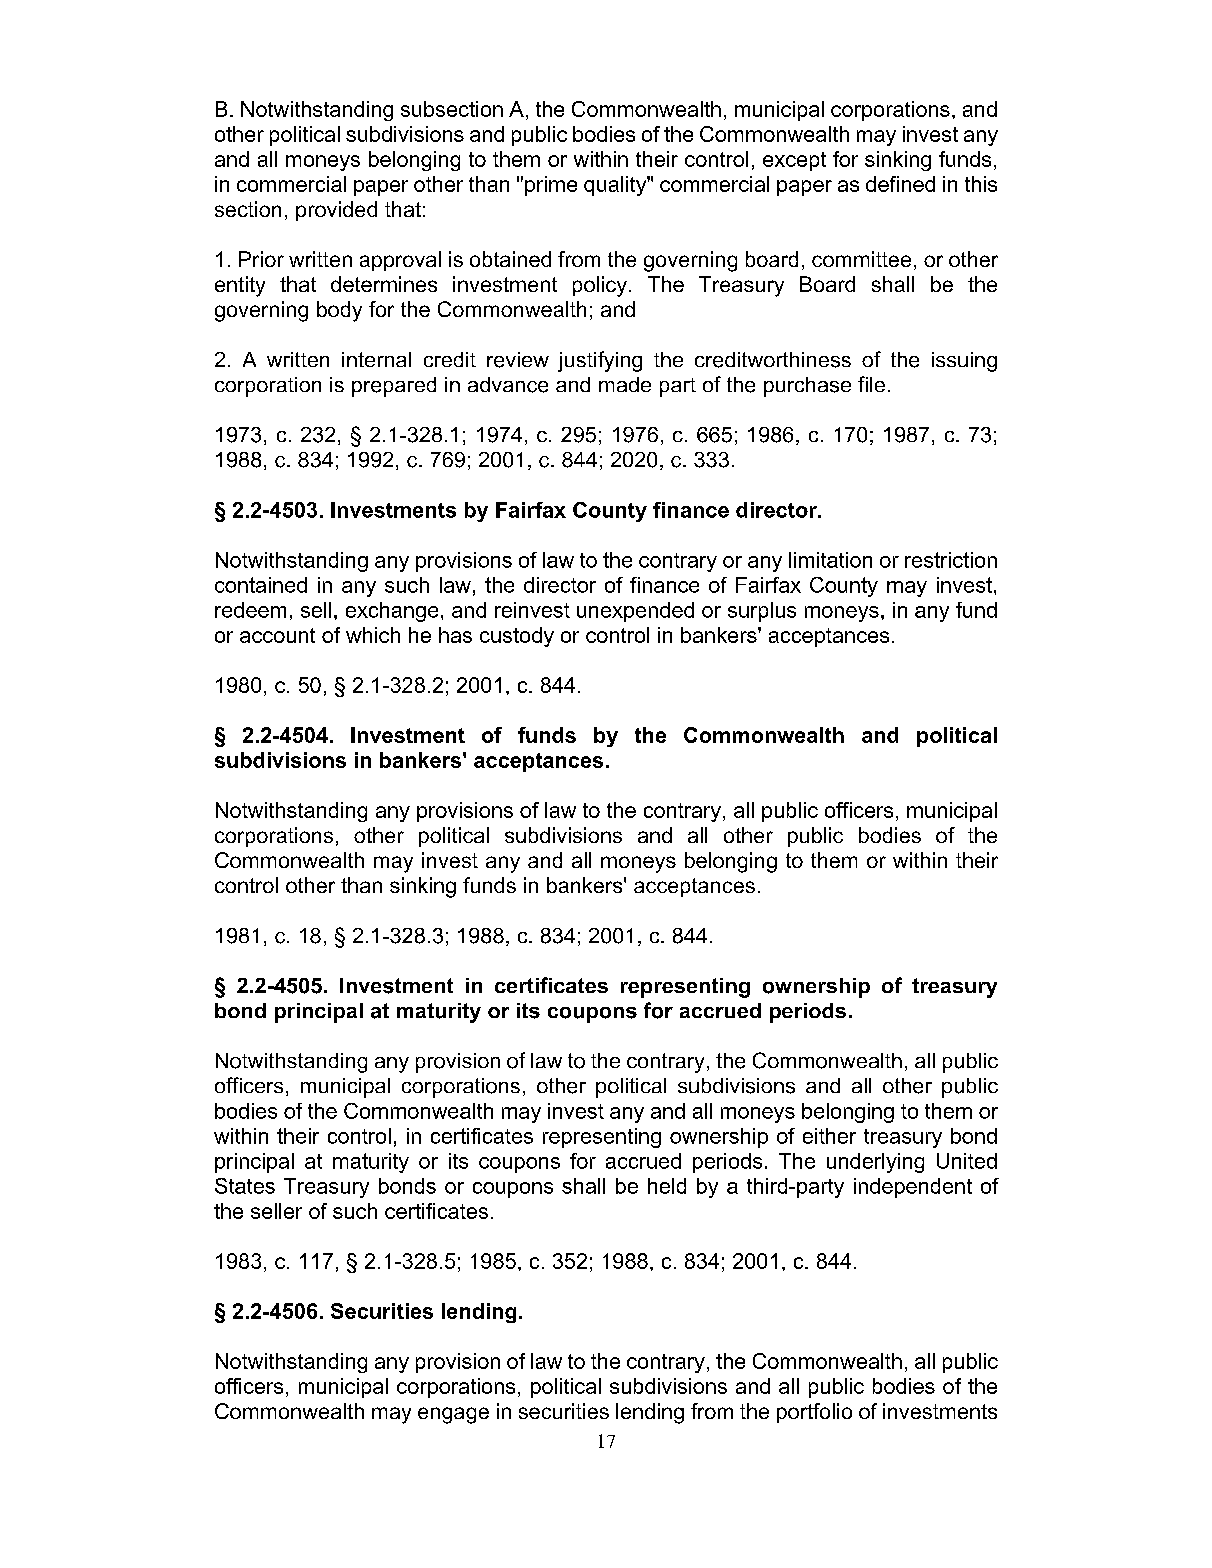  Describe the element at coordinates (951, 560) in the screenshot. I see `restriction` at that location.
